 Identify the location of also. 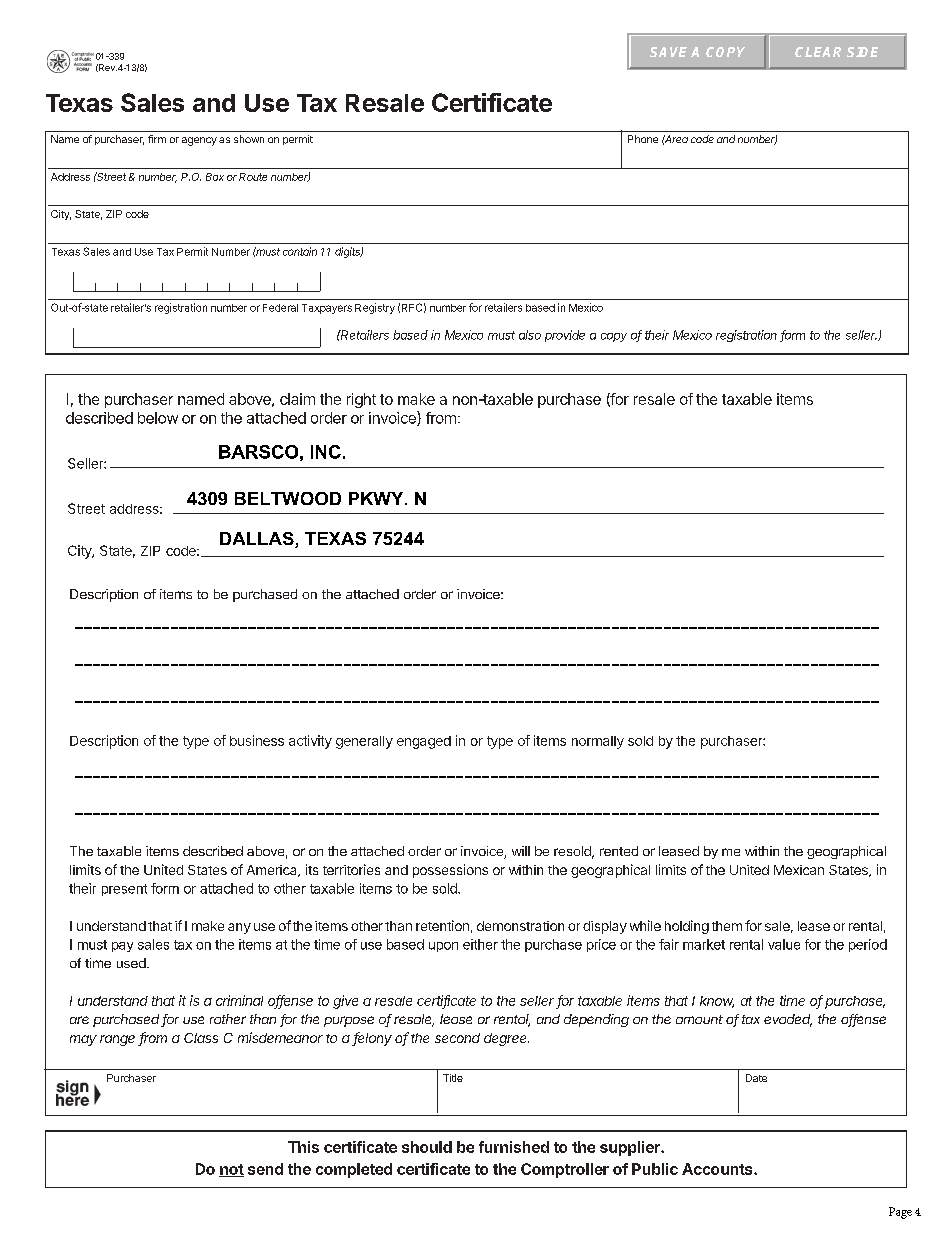
(530, 335).
